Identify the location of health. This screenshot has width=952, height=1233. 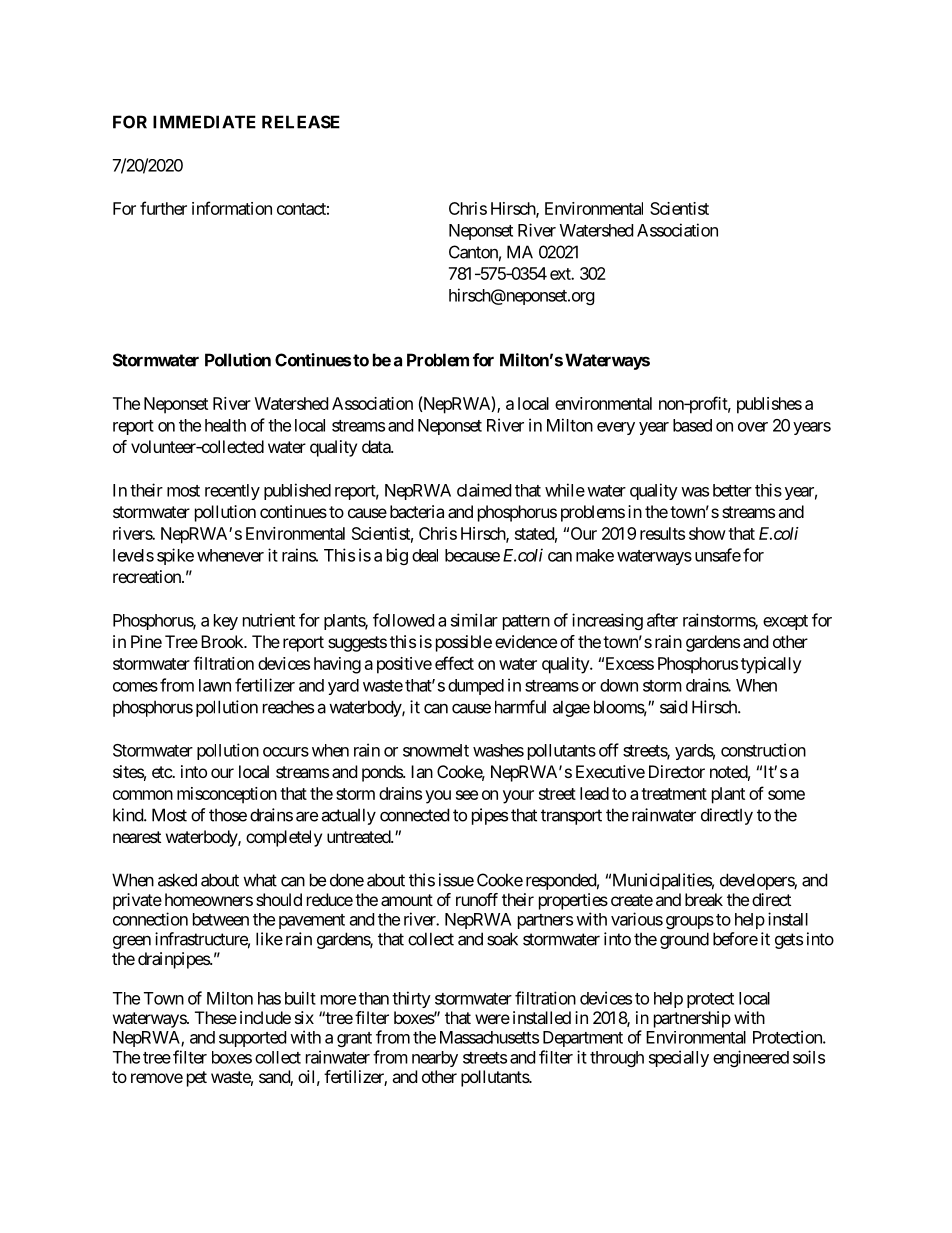
(225, 425).
